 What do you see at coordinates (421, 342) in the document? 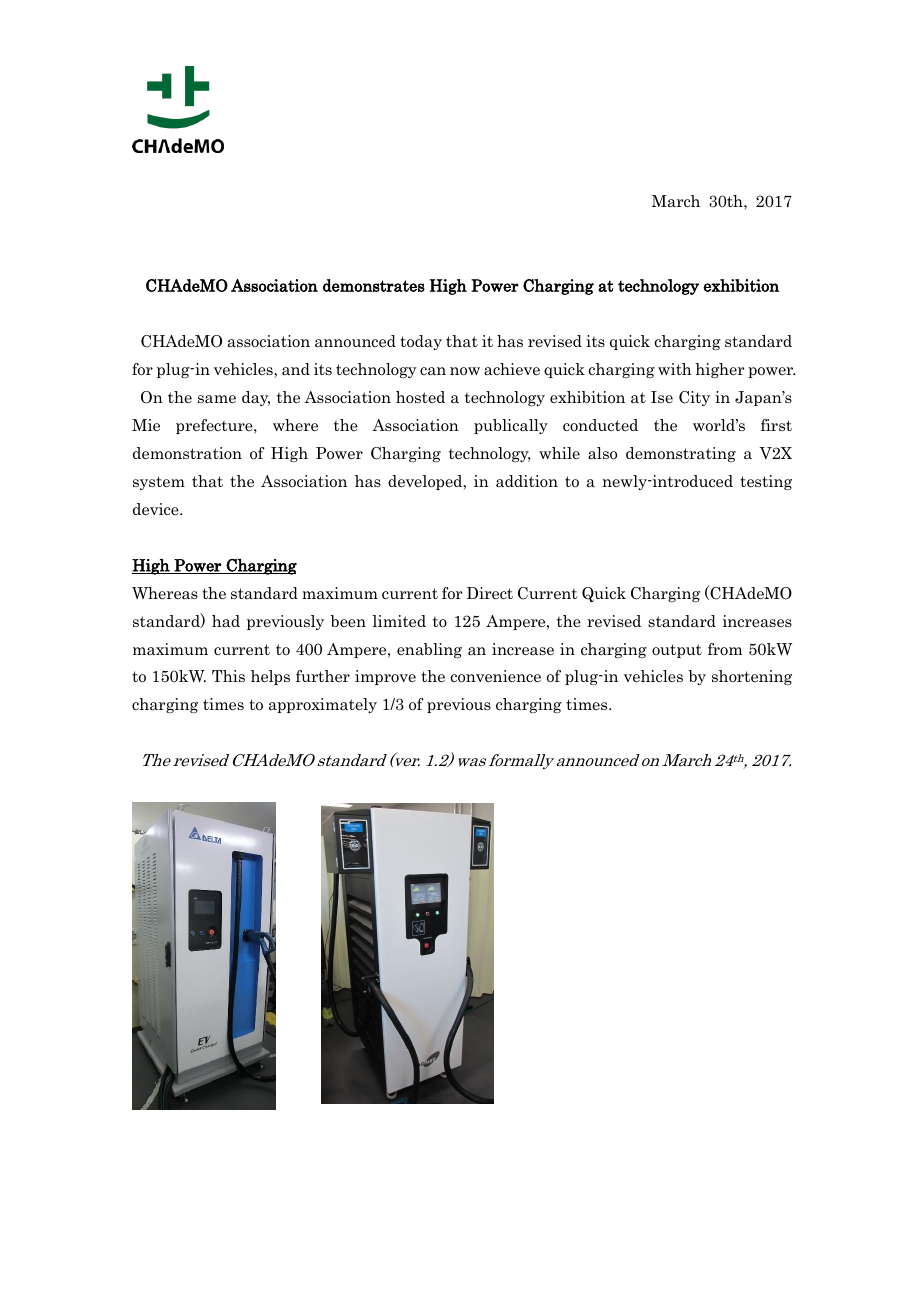
I see `today` at bounding box center [421, 342].
